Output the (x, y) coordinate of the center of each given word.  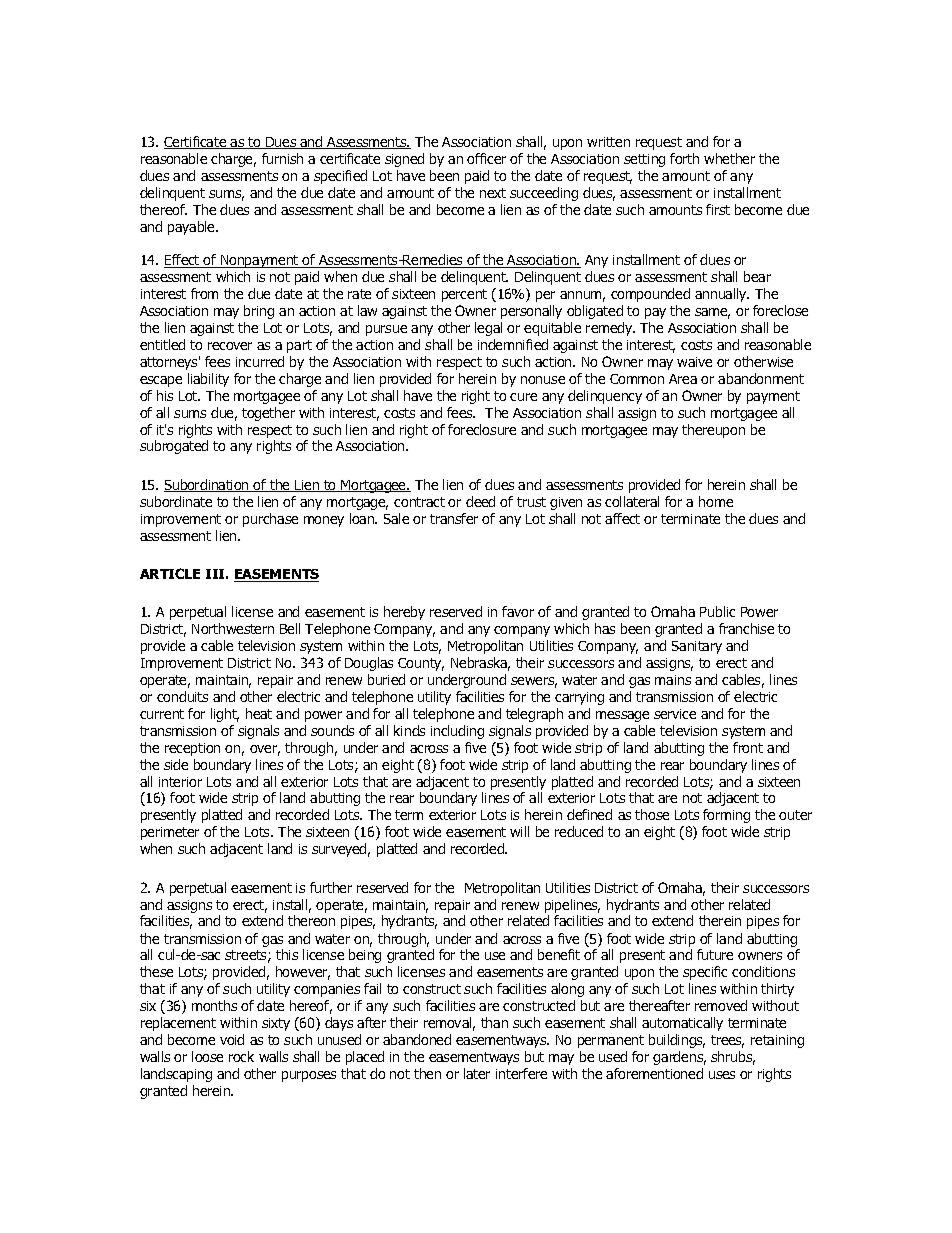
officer (486, 158)
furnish (282, 158)
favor (518, 611)
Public (717, 611)
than (494, 1022)
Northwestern (233, 628)
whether (729, 158)
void (232, 1039)
